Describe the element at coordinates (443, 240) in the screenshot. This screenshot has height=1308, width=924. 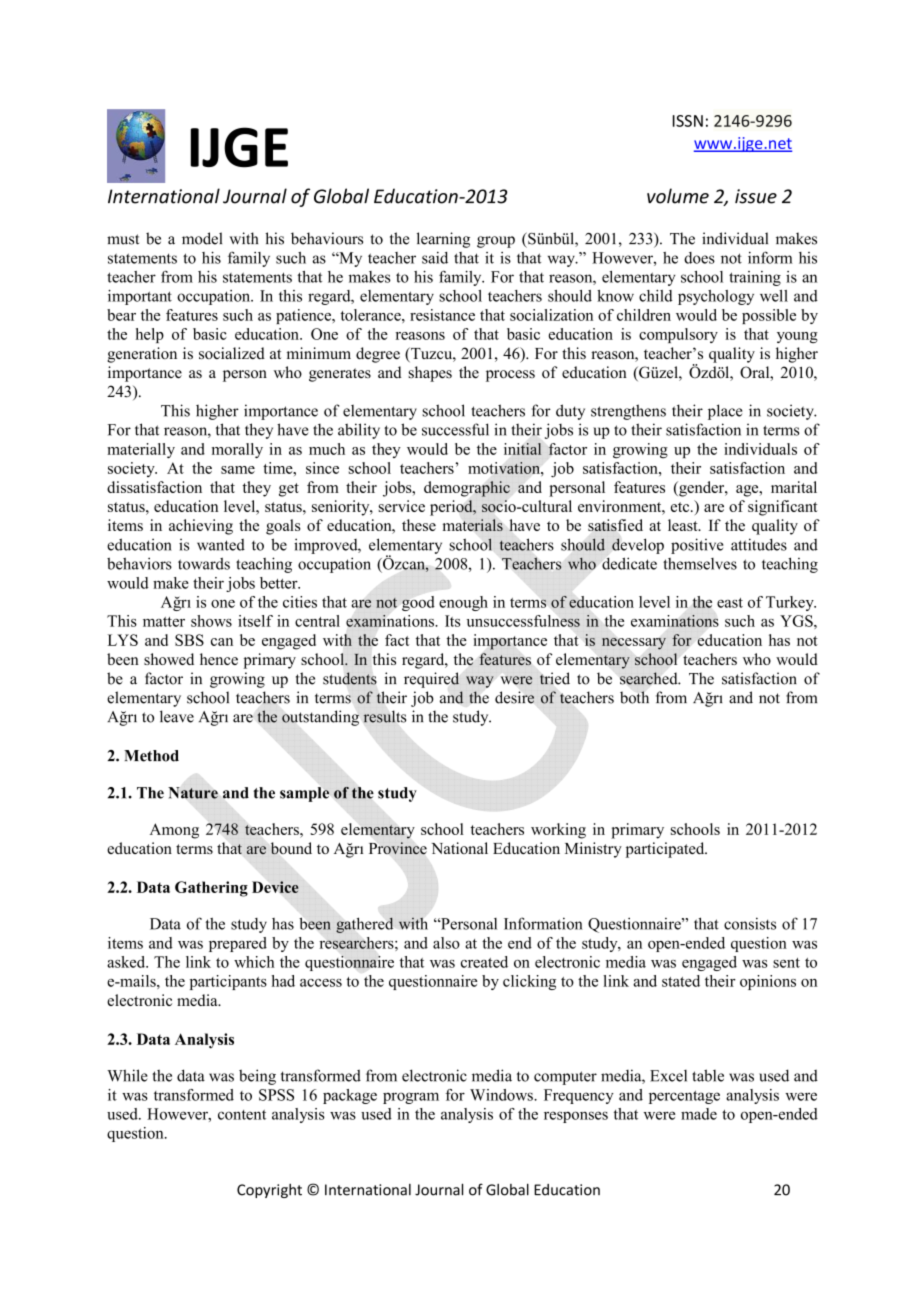
I see `learning` at that location.
